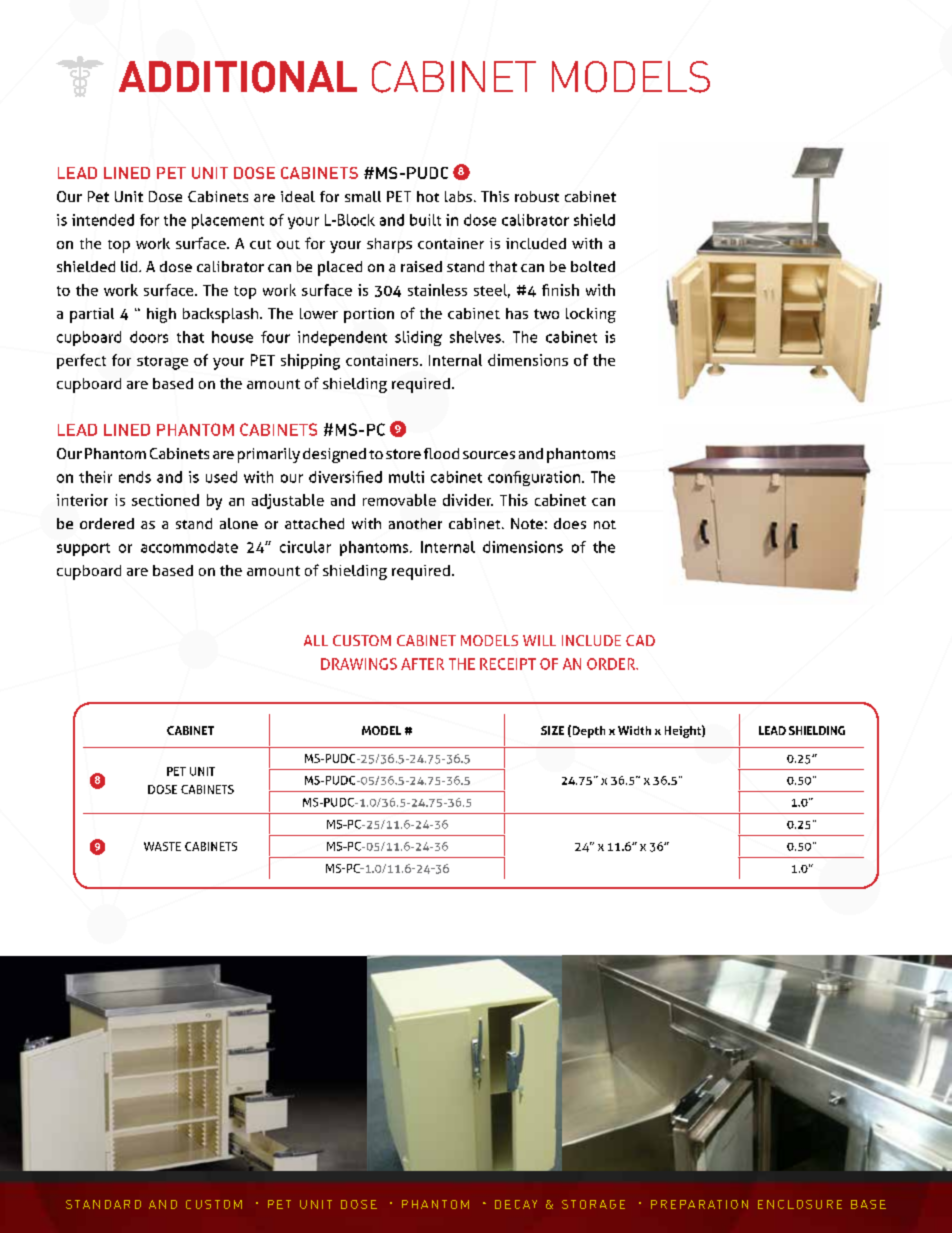 This screenshot has height=1233, width=952. Describe the element at coordinates (342, 338) in the screenshot. I see `independent` at that location.
